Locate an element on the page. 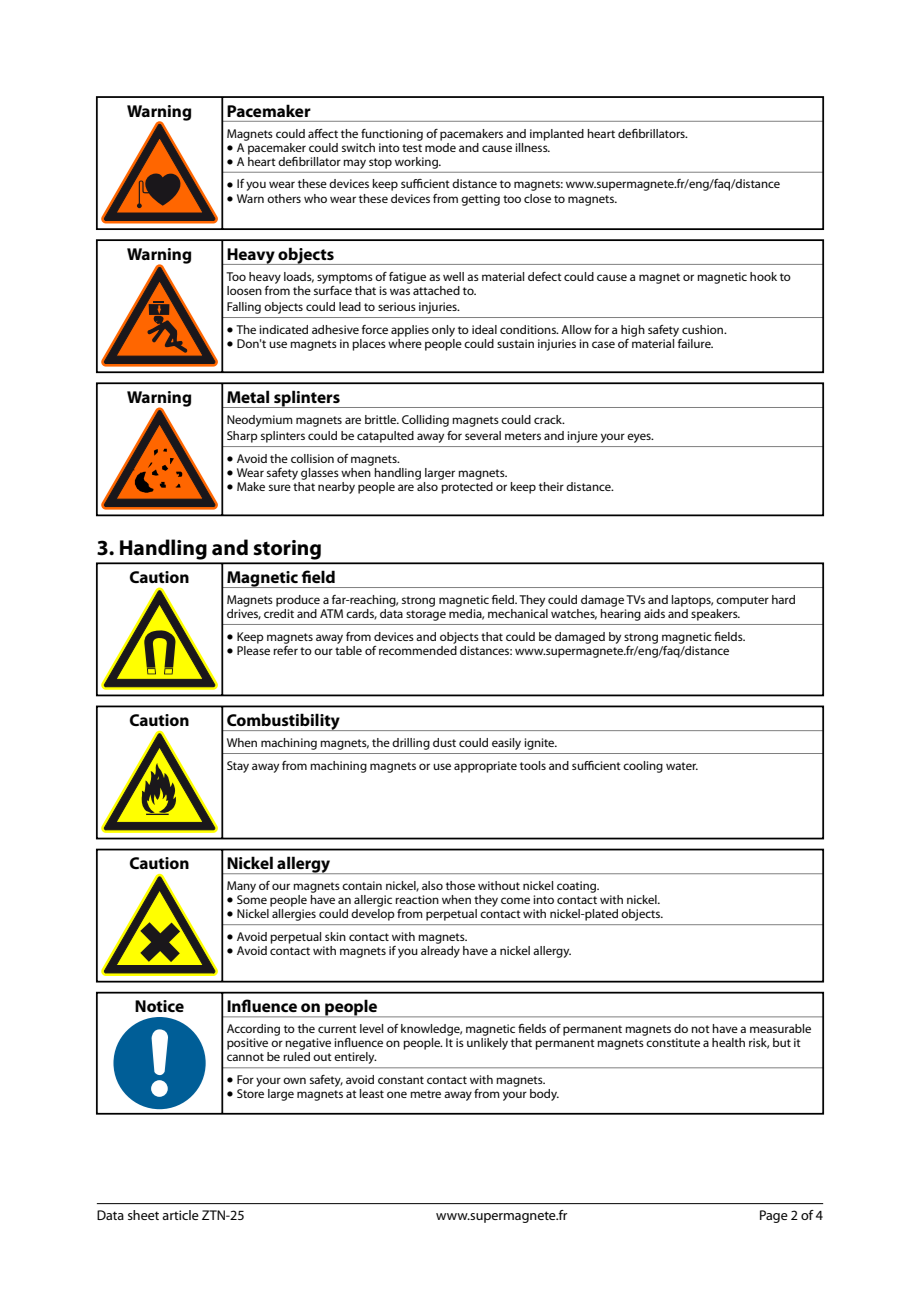 This document has width=924, height=1308. article is located at coordinates (180, 1215).
